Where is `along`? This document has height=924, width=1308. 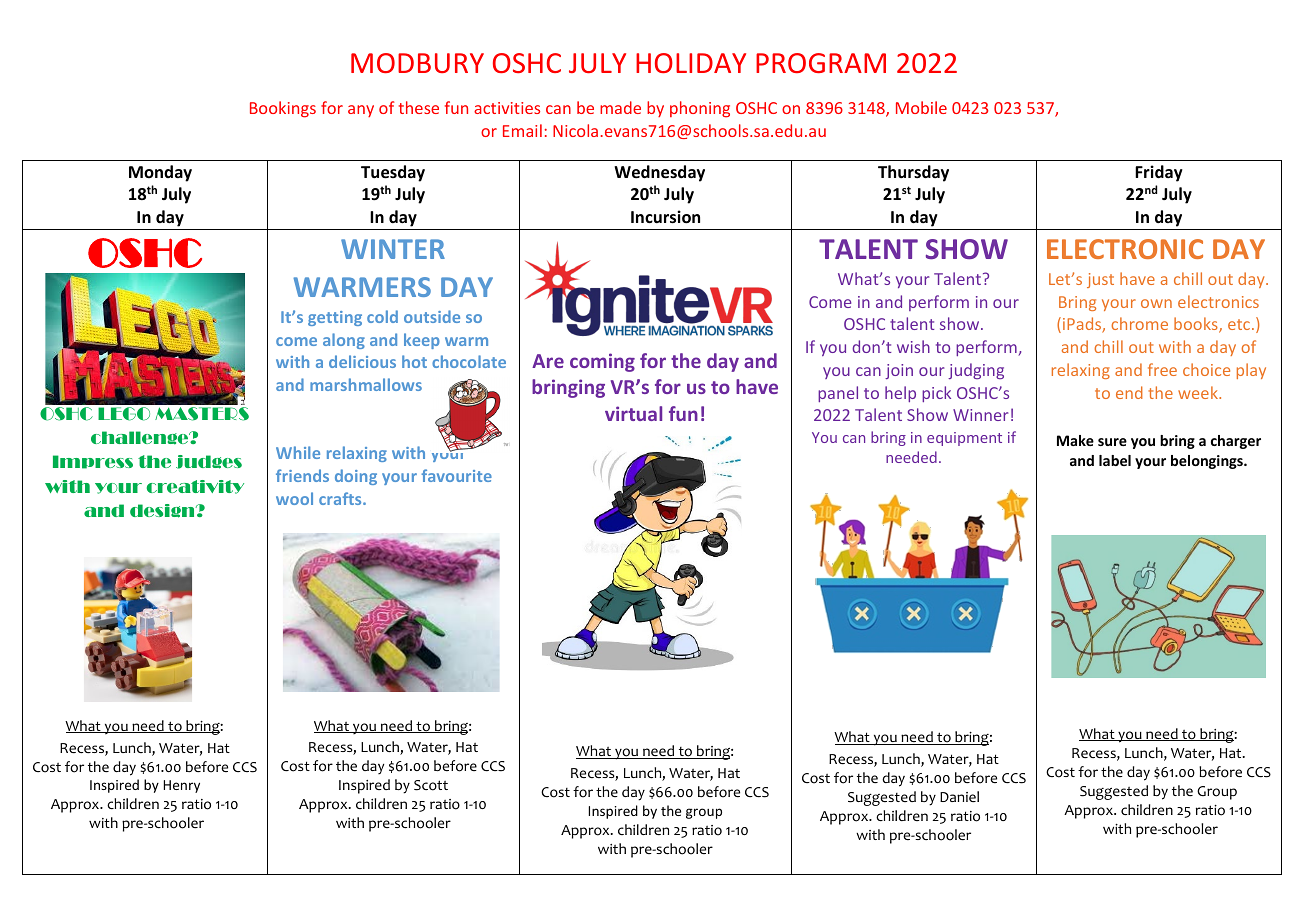 along is located at coordinates (344, 341).
